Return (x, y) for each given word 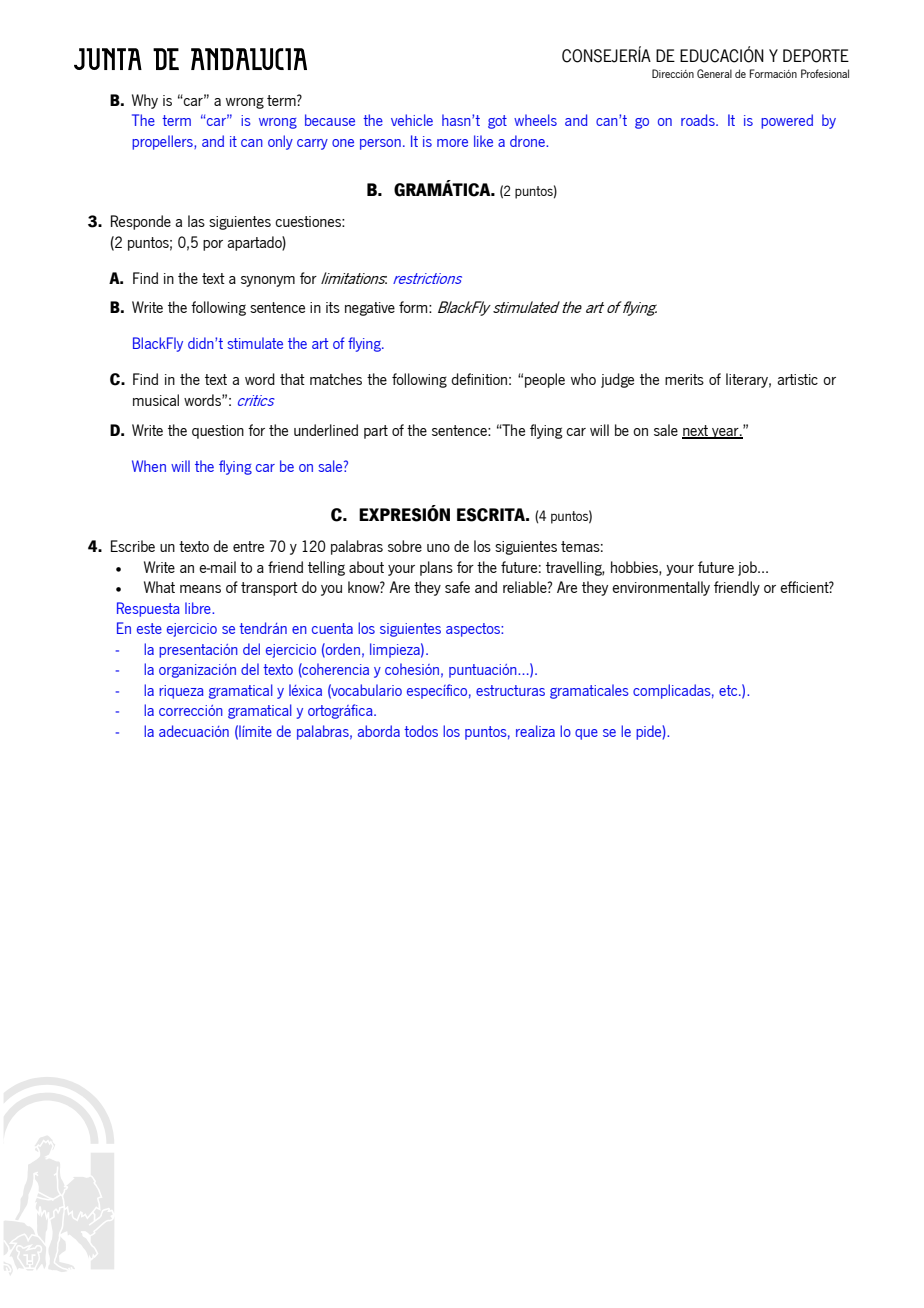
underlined (326, 430)
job (748, 568)
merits (684, 379)
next (696, 432)
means (200, 589)
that (292, 379)
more (452, 143)
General (714, 73)
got (497, 122)
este (149, 628)
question (218, 432)
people (545, 380)
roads (699, 120)
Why (145, 101)
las (196, 221)
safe (457, 587)
